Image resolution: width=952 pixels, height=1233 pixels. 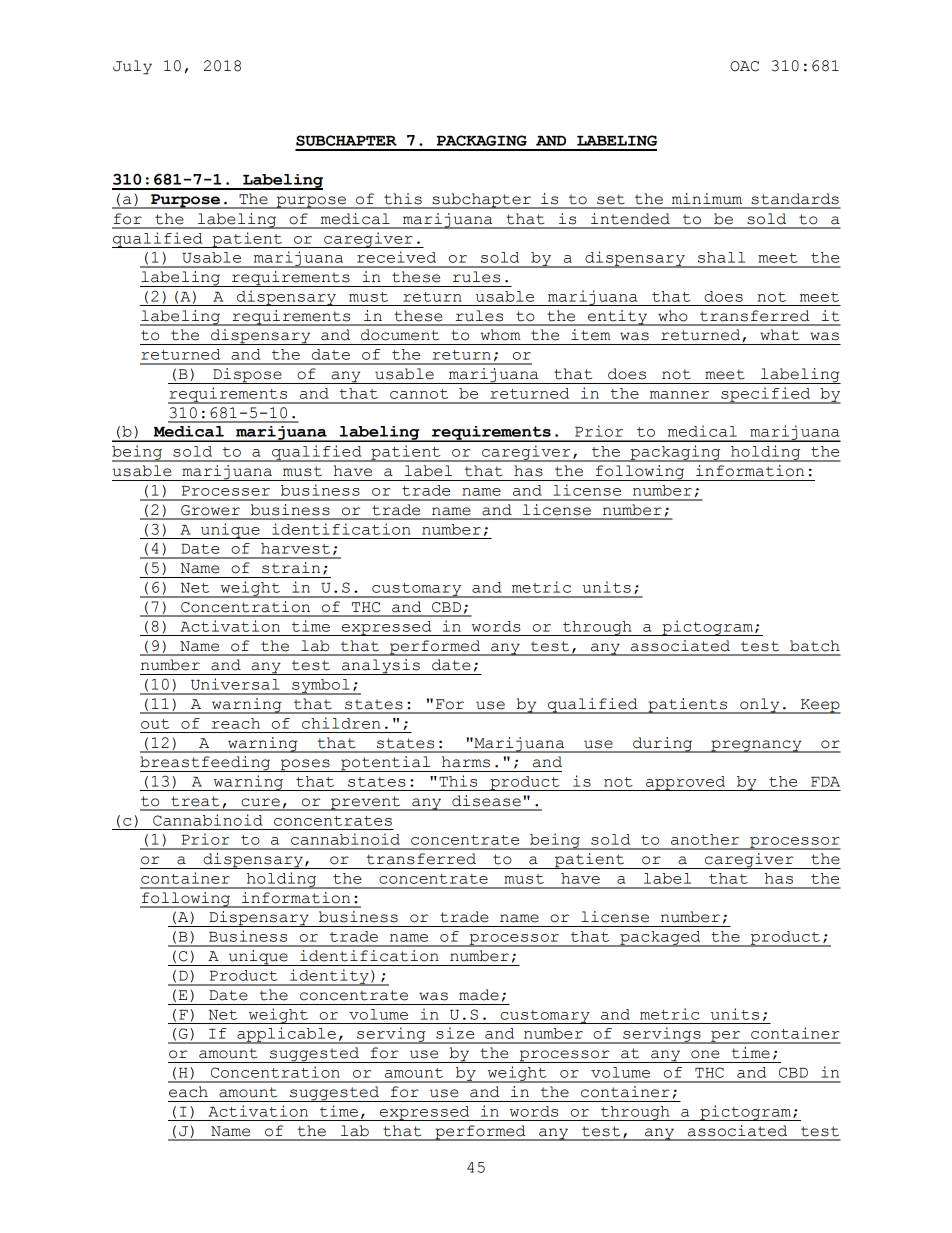 I want to click on July, so click(x=132, y=67).
